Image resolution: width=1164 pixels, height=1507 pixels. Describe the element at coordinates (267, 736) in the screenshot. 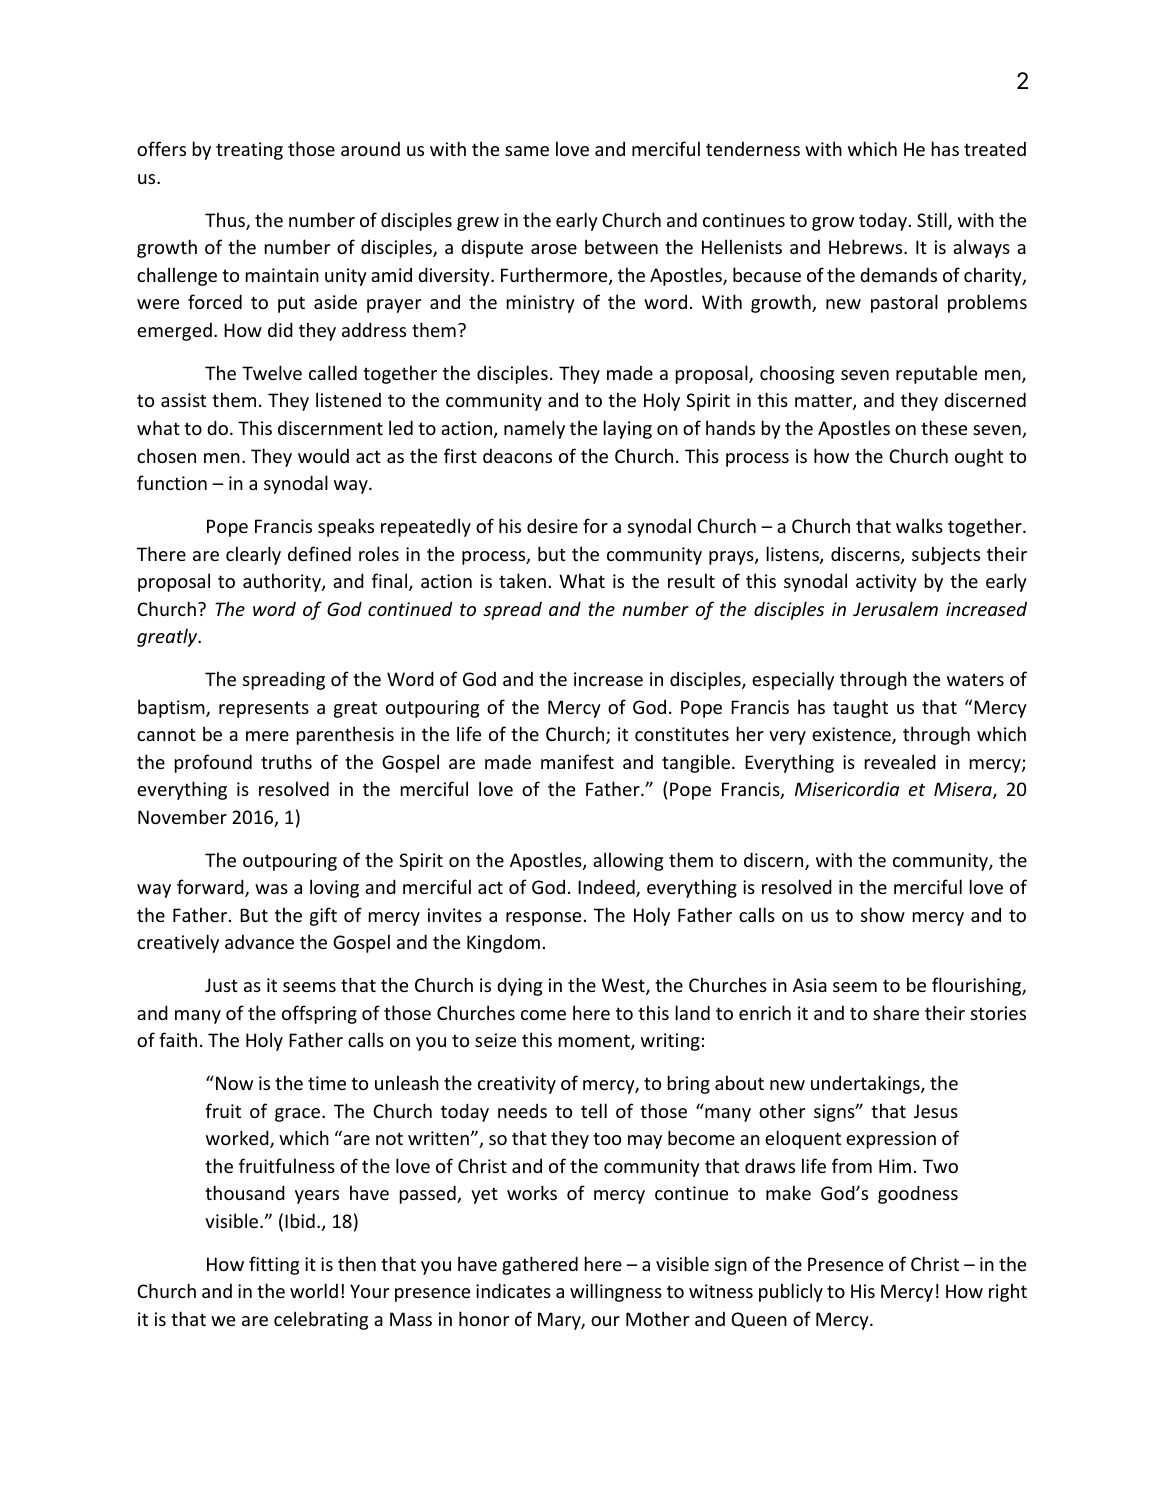

I see `mere` at that location.
